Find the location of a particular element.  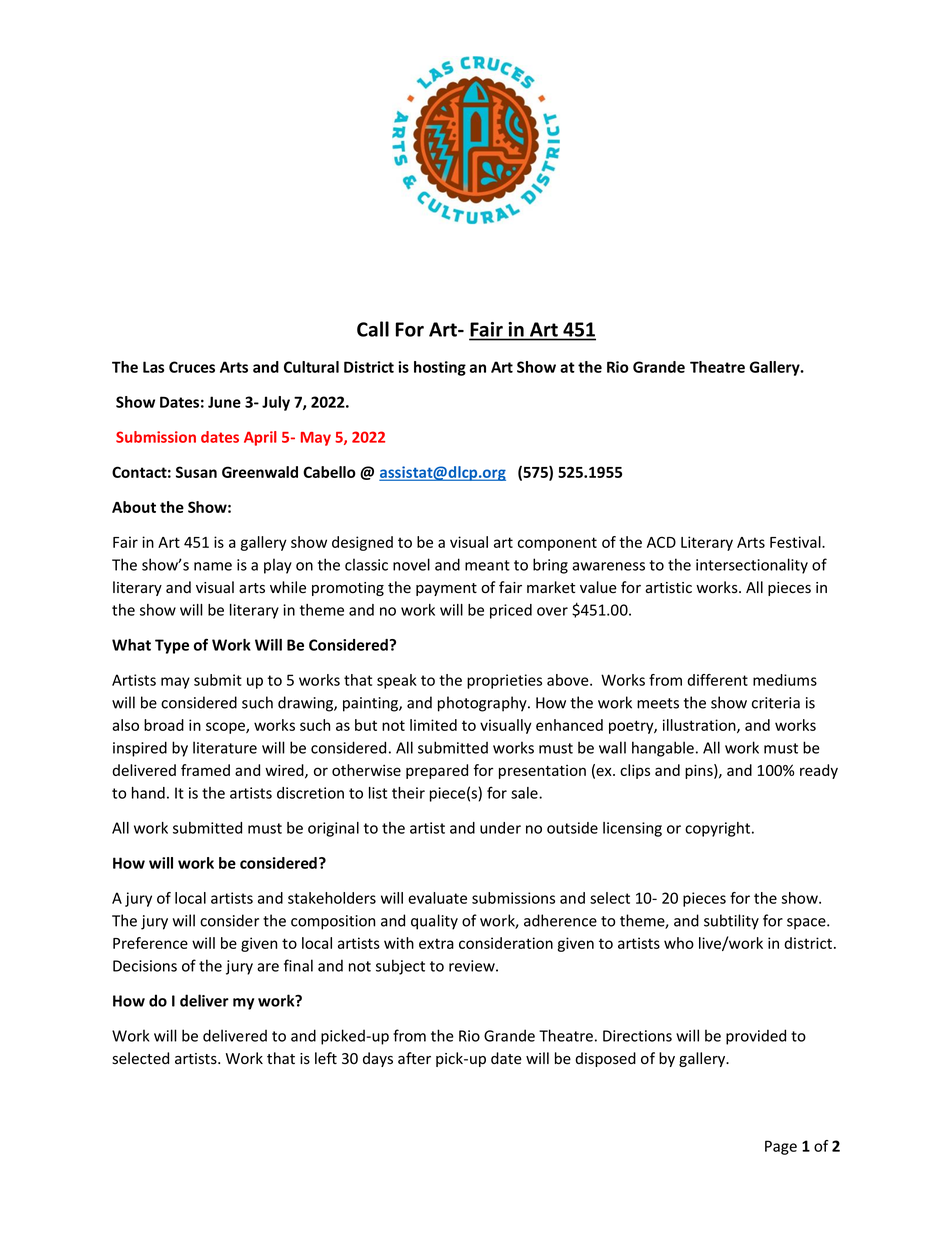

hosting is located at coordinates (440, 368).
